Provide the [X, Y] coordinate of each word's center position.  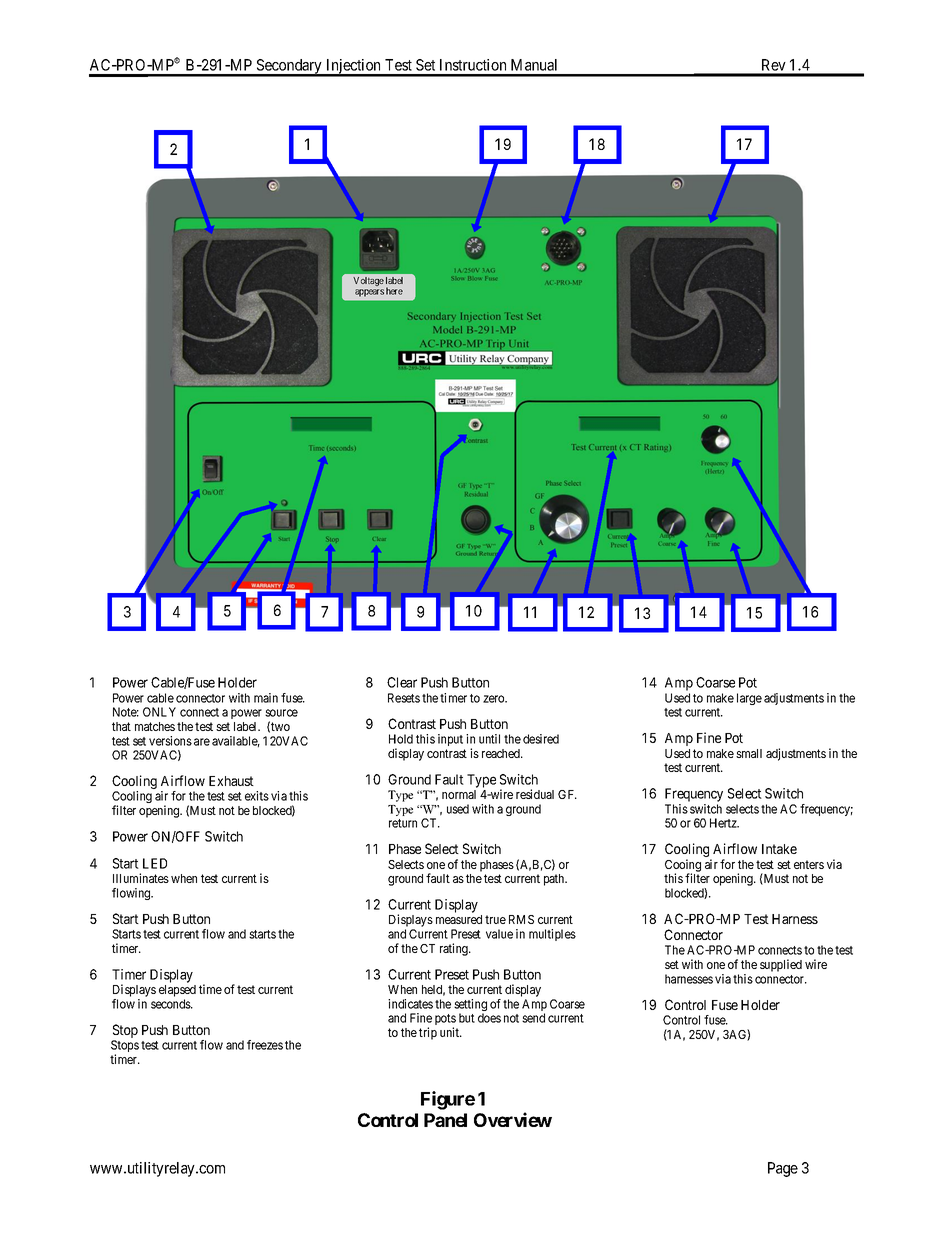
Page [783, 1169]
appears [369, 293]
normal [459, 794]
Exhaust [231, 781]
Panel [445, 1120]
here [394, 291]
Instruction [473, 65]
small [749, 753]
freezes [265, 1045]
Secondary [289, 67]
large [749, 699]
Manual [534, 65]
